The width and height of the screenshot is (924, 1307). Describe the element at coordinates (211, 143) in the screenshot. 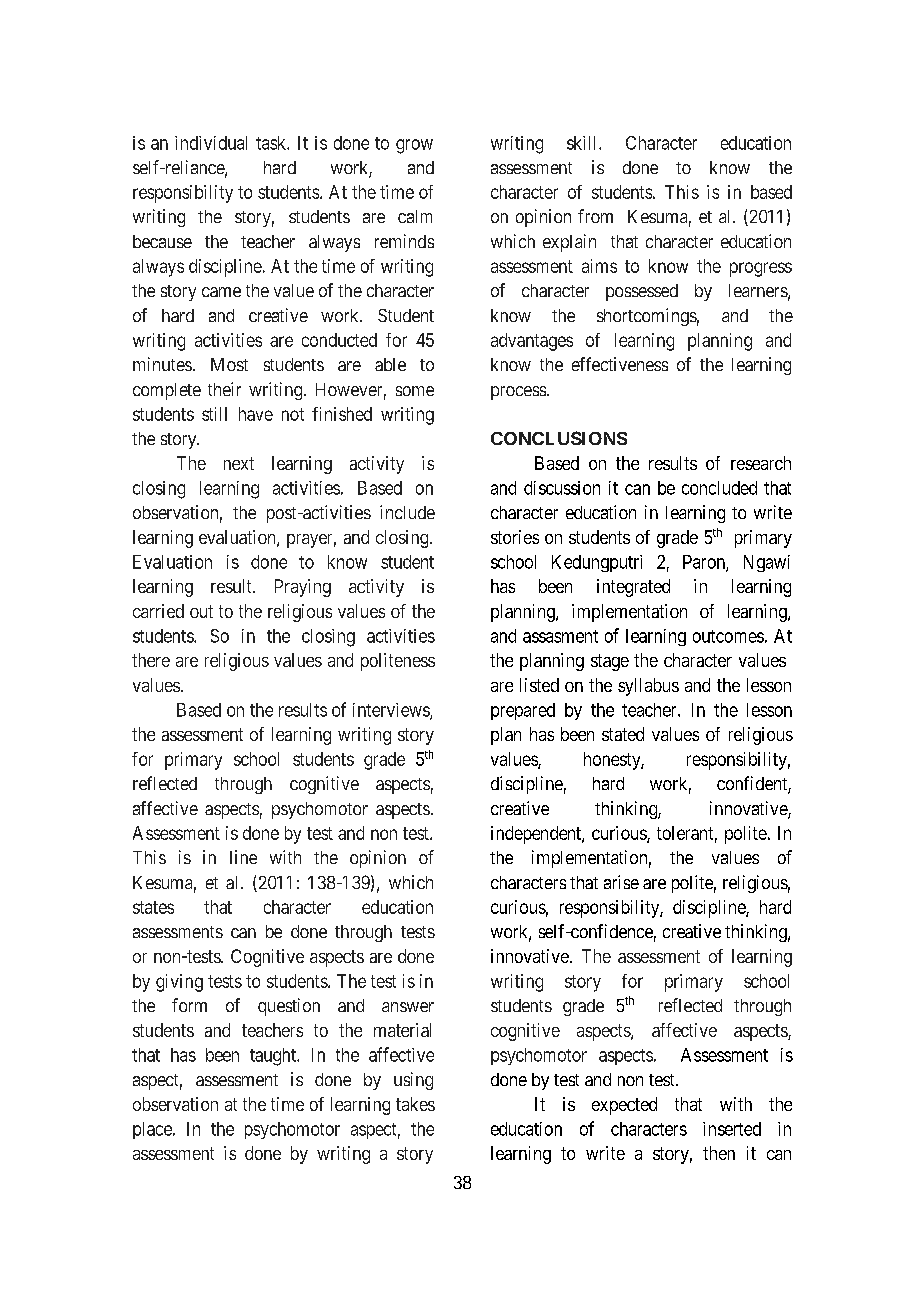

I see `individual` at that location.
